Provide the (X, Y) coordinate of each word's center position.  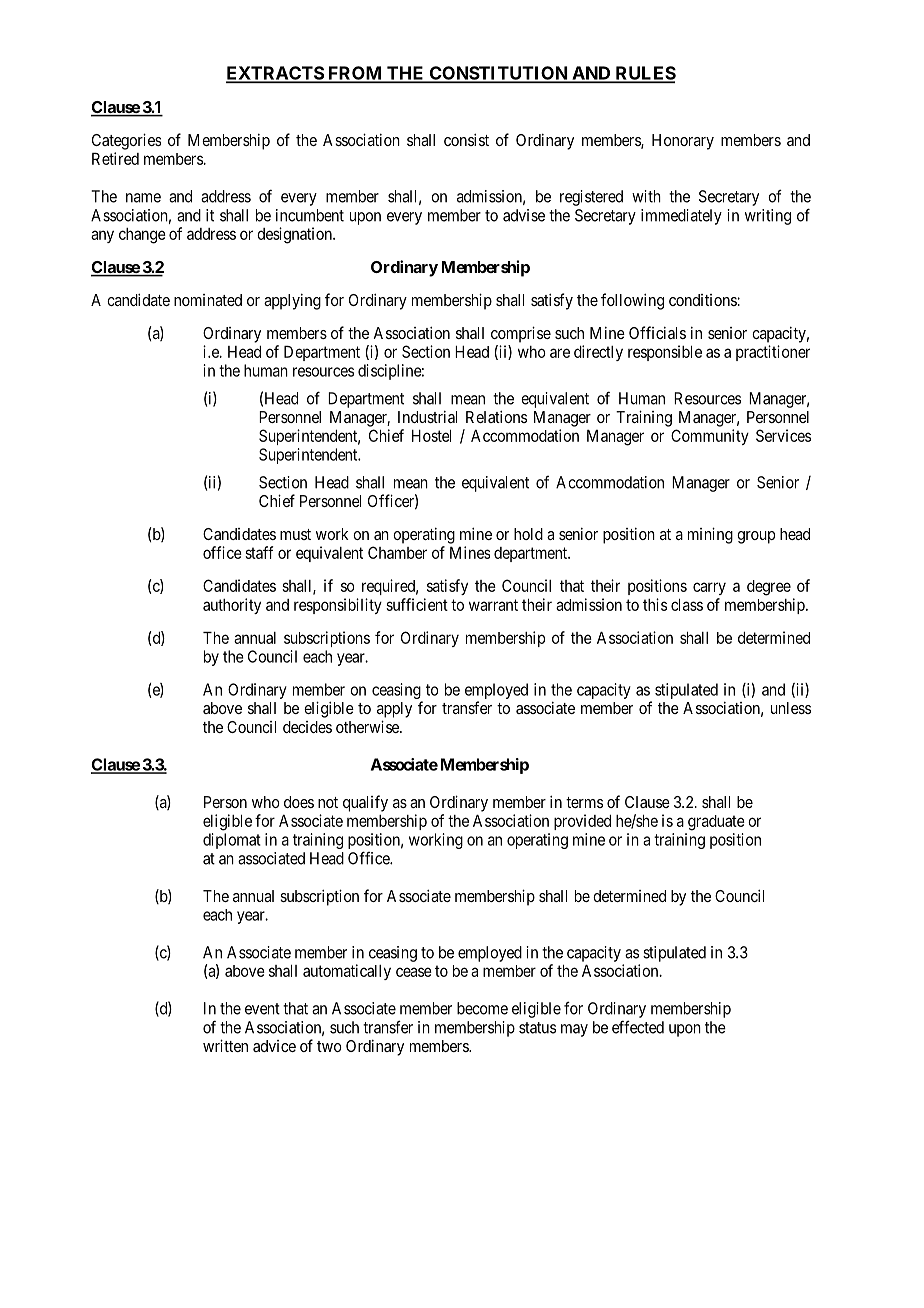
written (225, 1045)
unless (791, 708)
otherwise (368, 726)
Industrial (427, 417)
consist (466, 139)
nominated (208, 300)
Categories (126, 141)
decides (307, 727)
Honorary (683, 142)
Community (710, 437)
